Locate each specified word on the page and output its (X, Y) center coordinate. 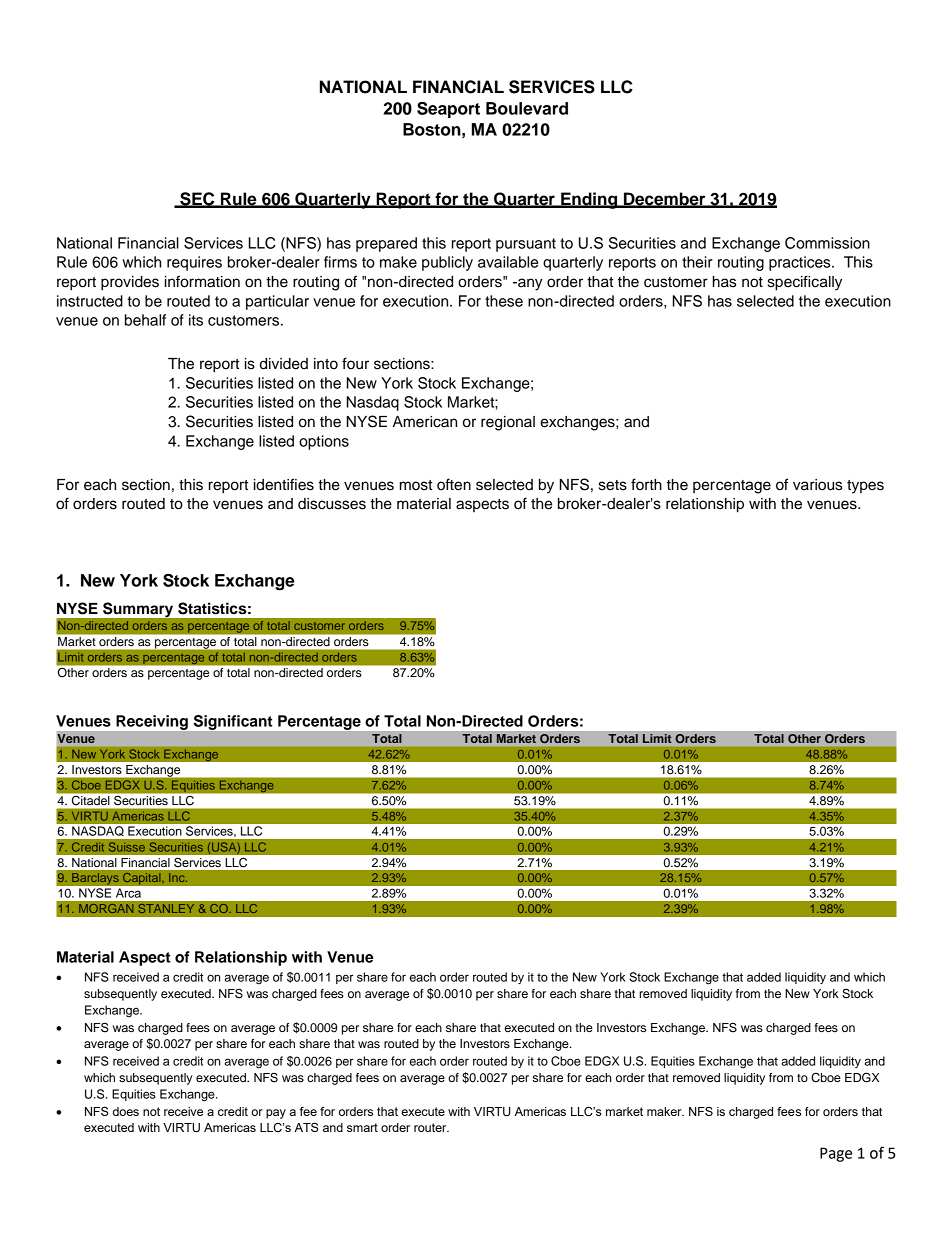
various (817, 485)
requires (194, 263)
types (865, 487)
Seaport (448, 110)
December (665, 199)
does (126, 1111)
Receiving (152, 722)
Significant (233, 722)
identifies (284, 484)
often (454, 484)
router (431, 1127)
